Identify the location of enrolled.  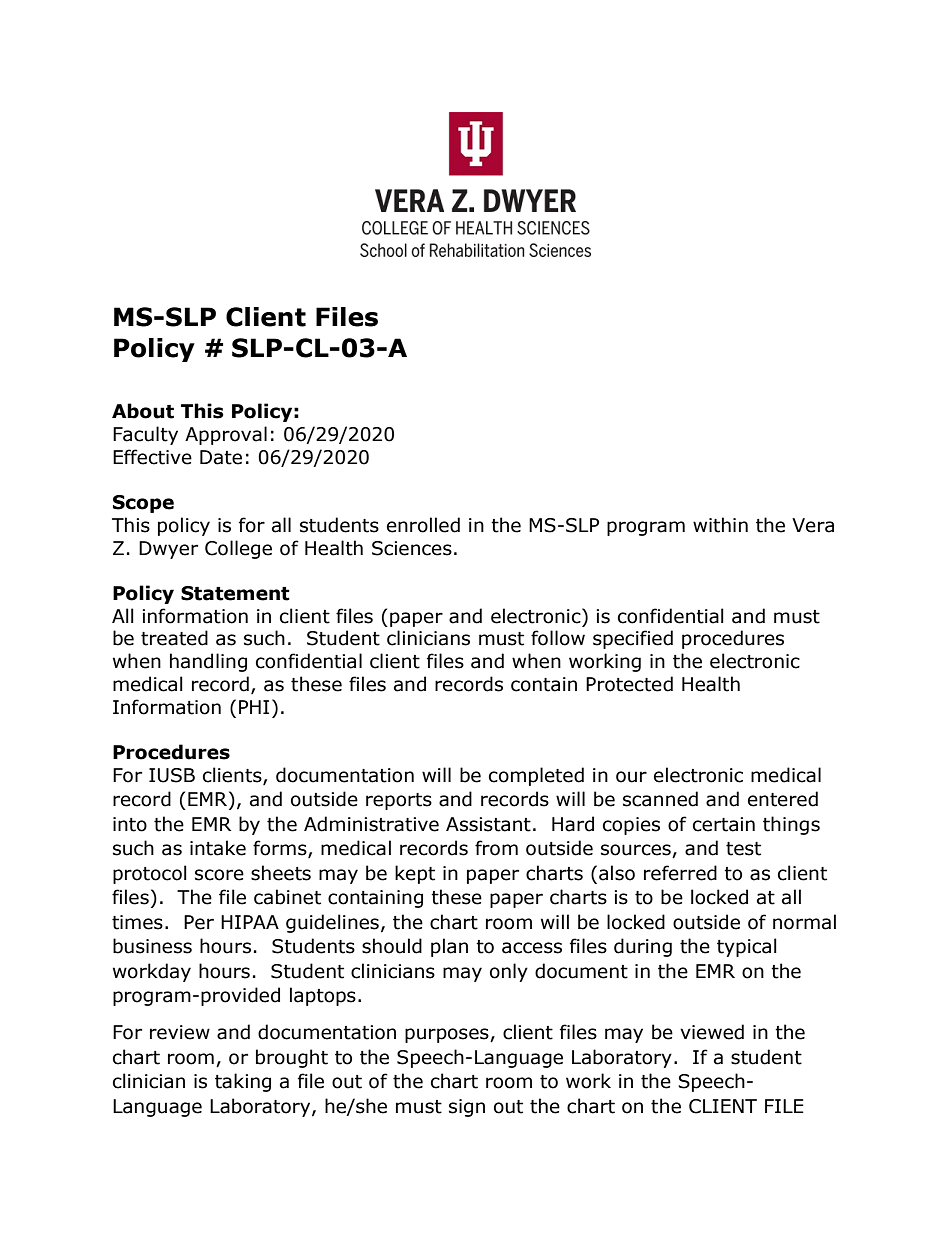
(423, 525).
